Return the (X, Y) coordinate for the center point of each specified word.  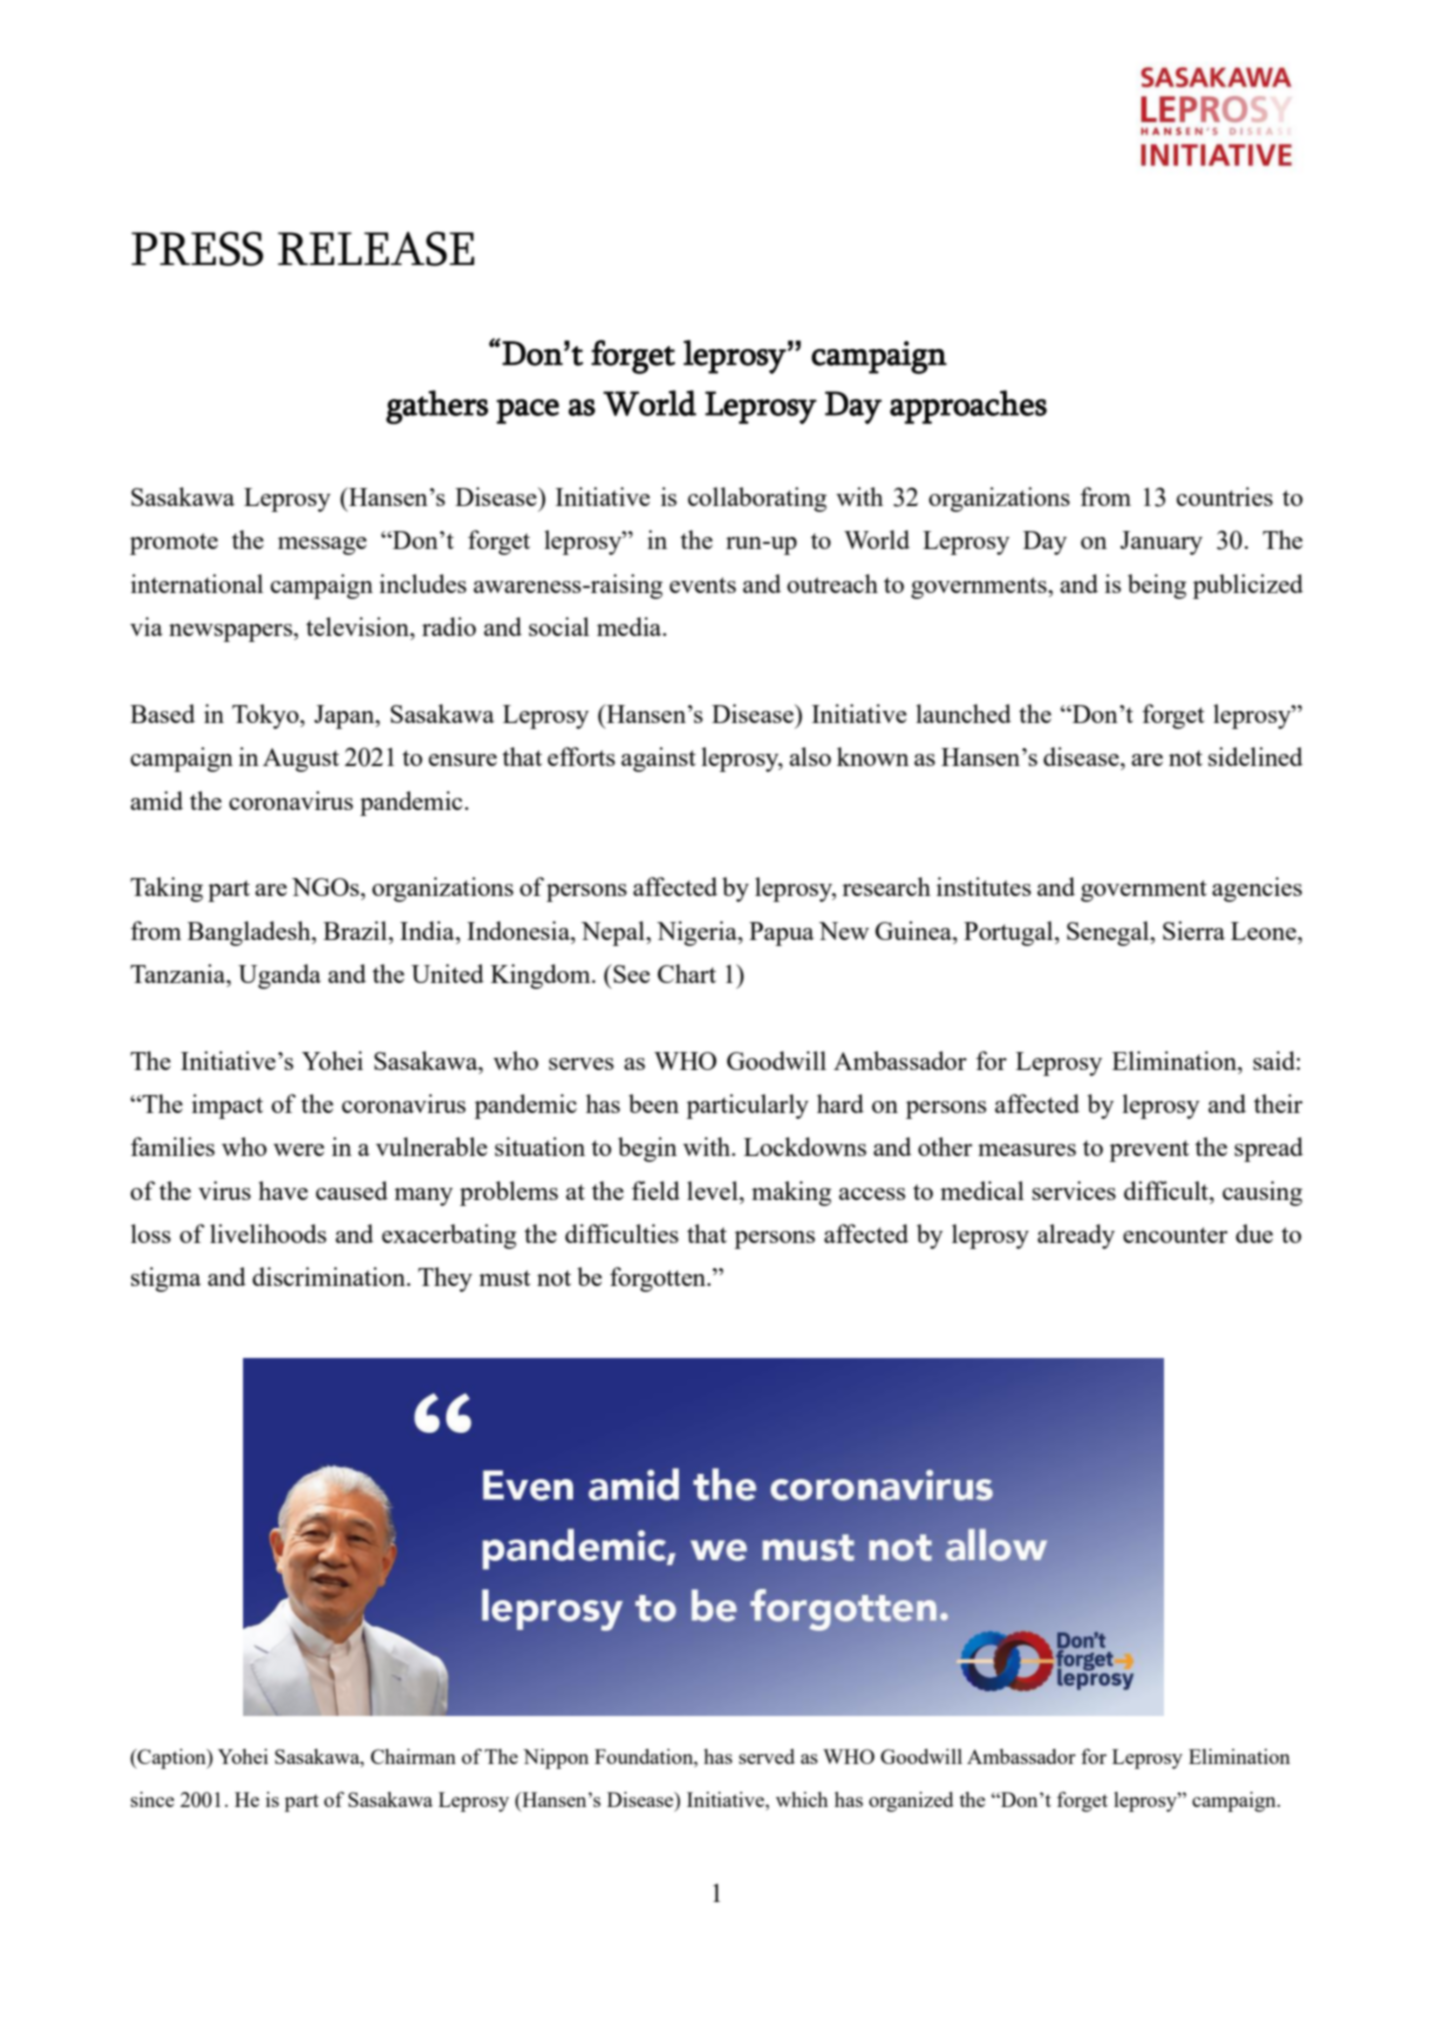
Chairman (413, 1756)
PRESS (197, 249)
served (767, 1756)
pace (527, 411)
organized (911, 1802)
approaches (968, 407)
